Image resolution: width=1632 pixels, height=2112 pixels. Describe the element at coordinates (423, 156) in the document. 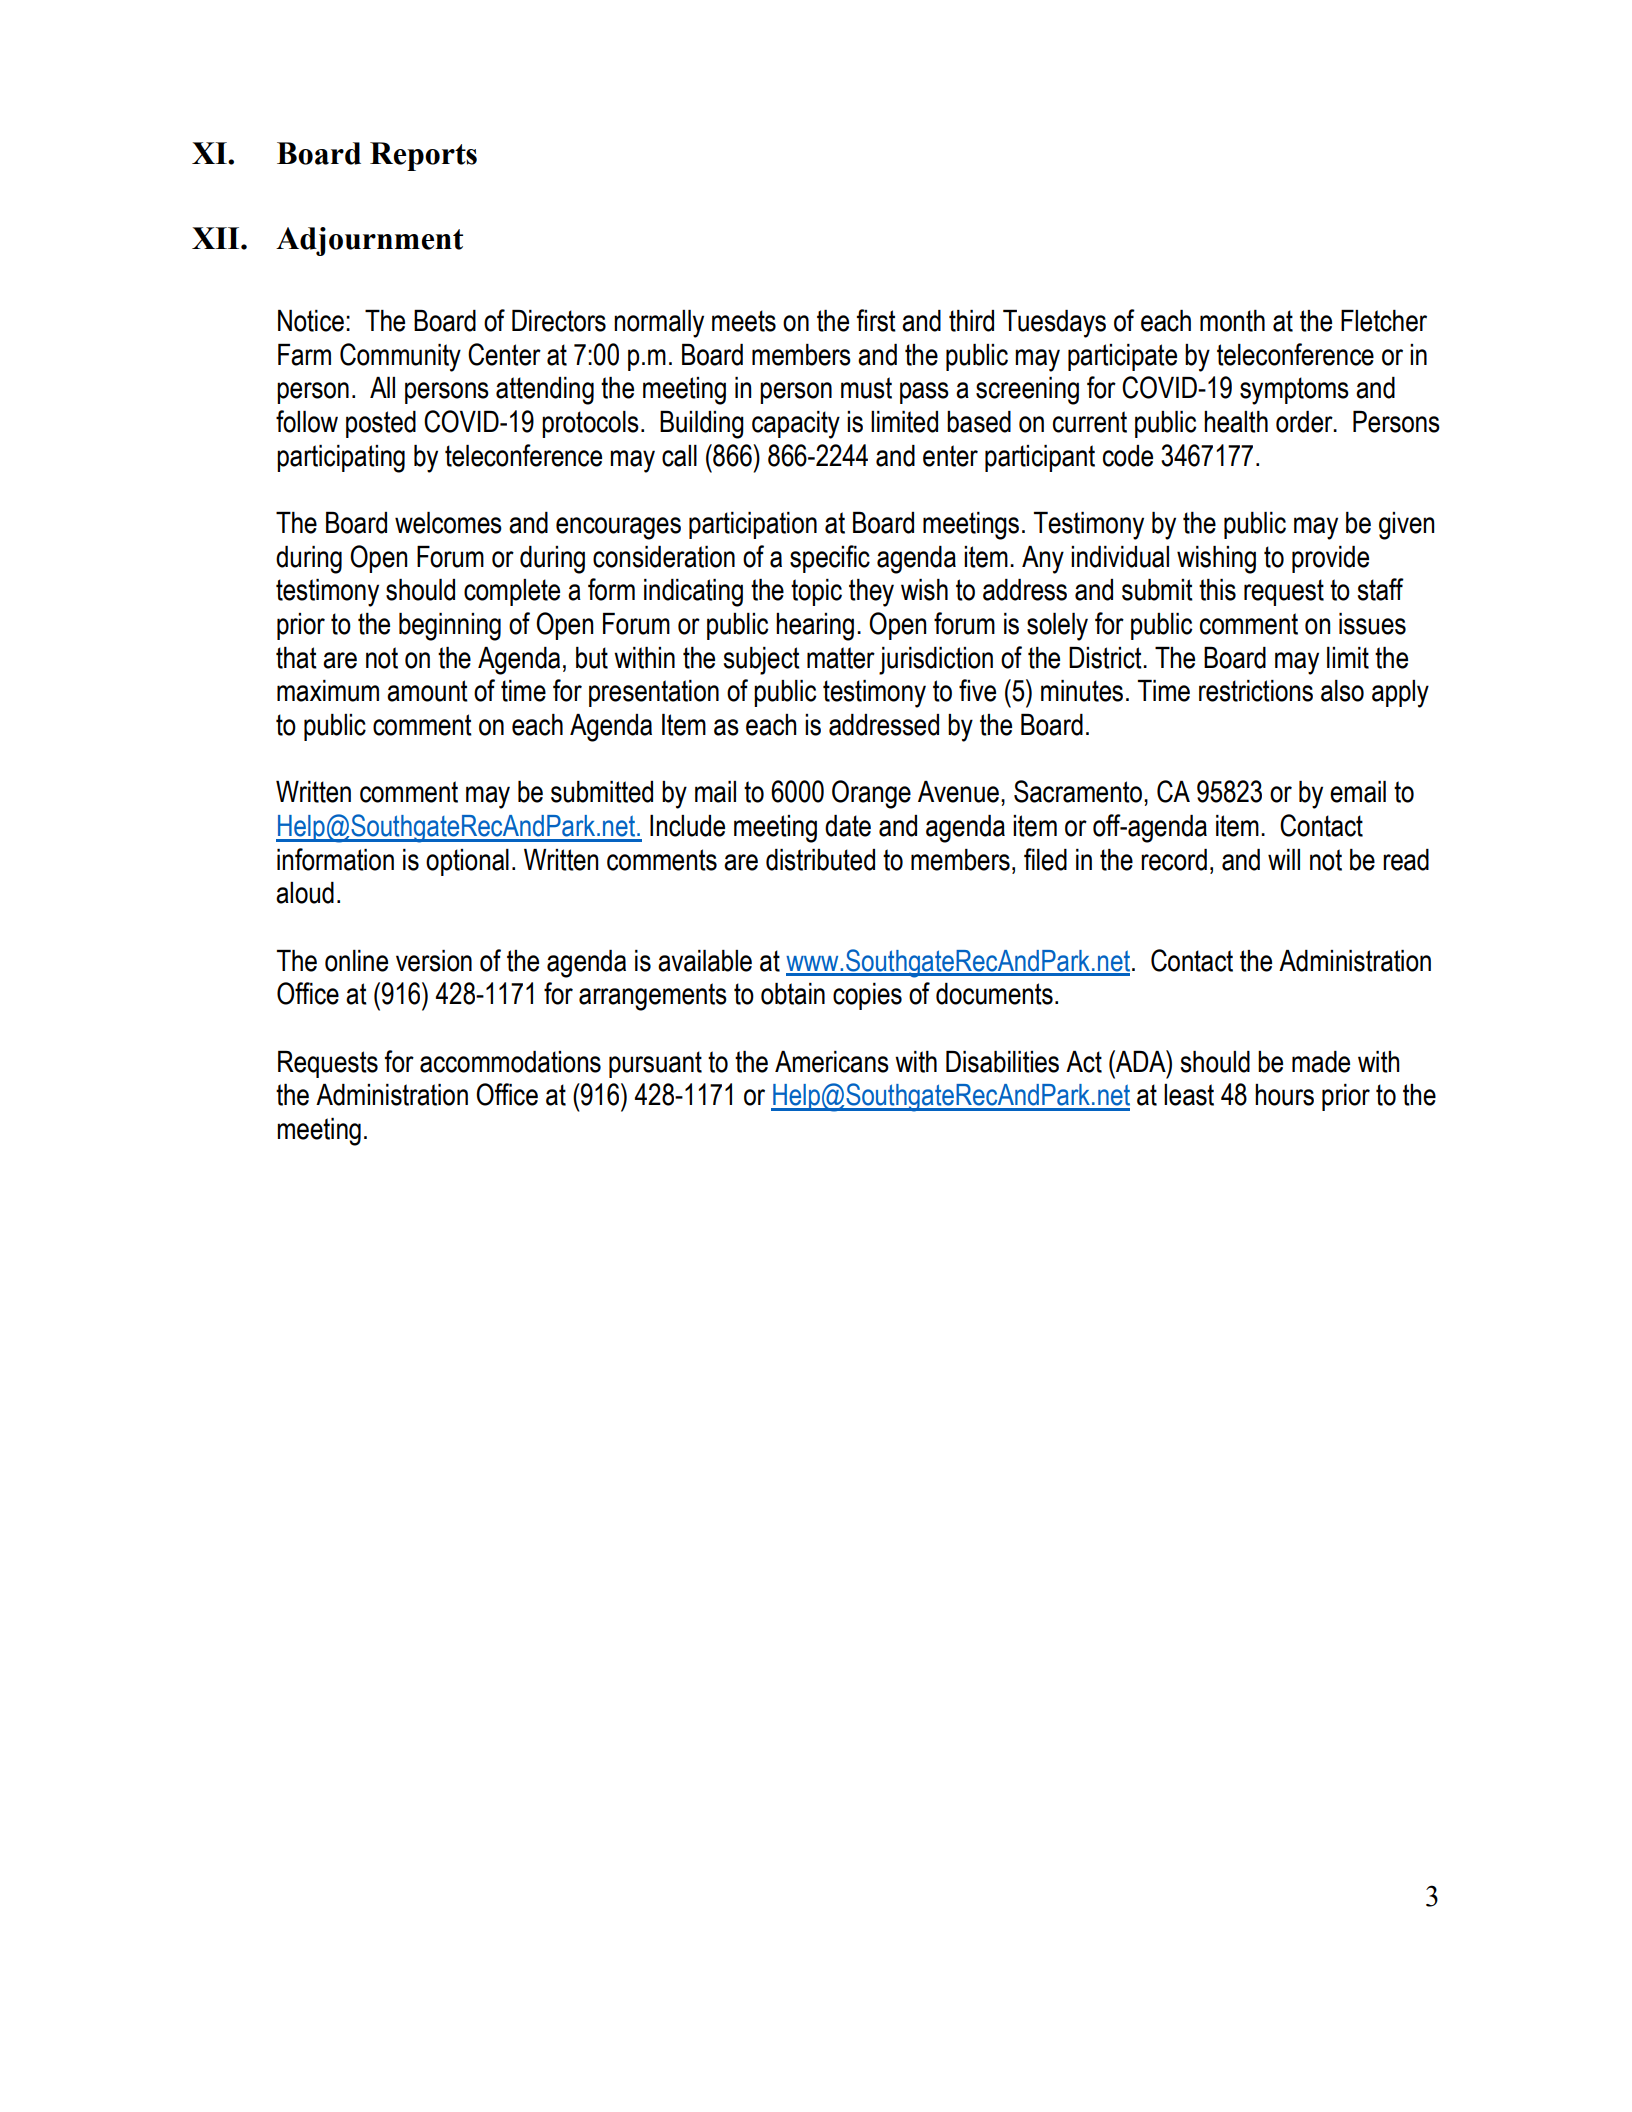

I see `Reports` at that location.
